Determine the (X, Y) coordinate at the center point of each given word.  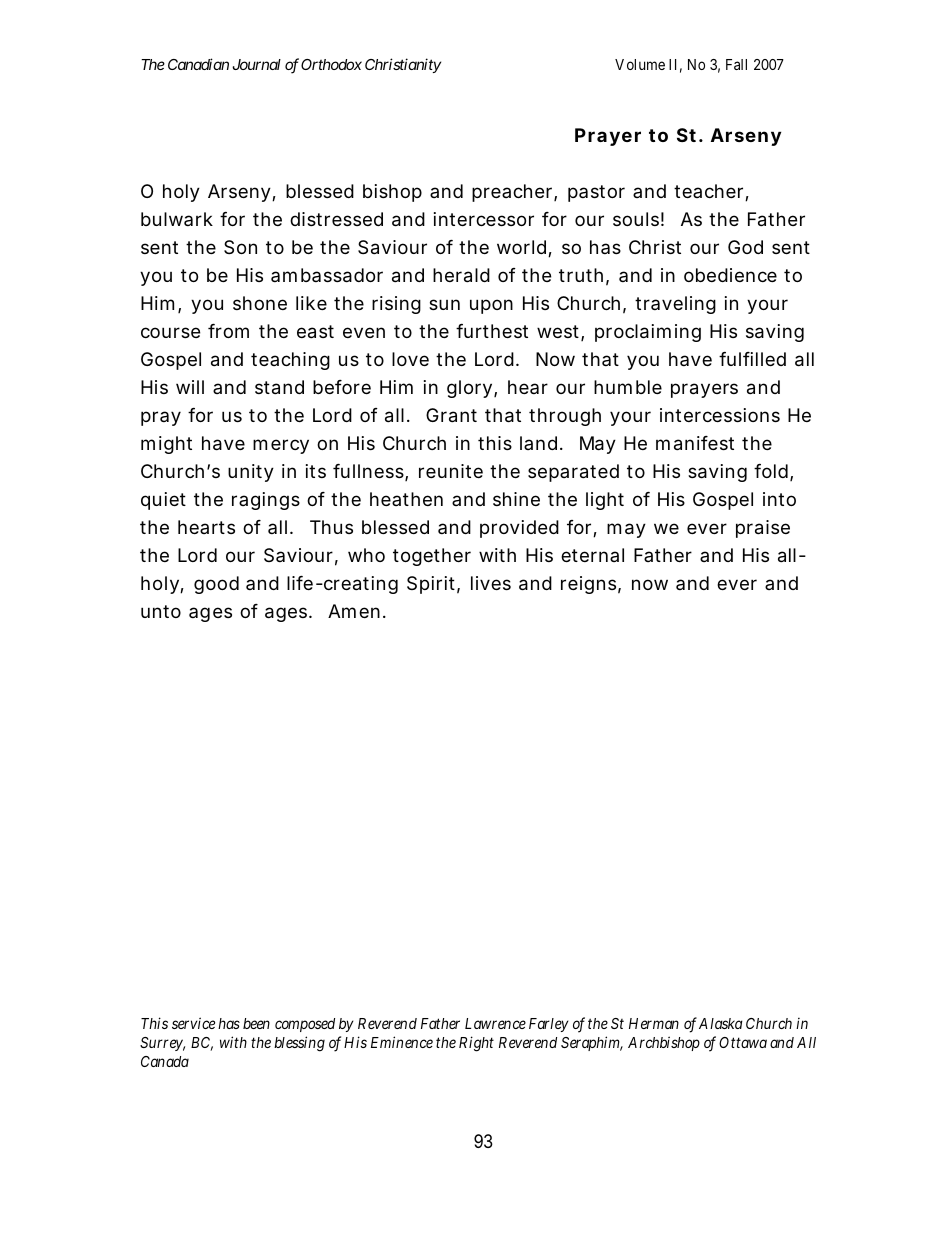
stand (279, 387)
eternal (592, 555)
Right (476, 1044)
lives (491, 583)
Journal (256, 64)
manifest (695, 443)
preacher (513, 193)
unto (161, 611)
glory (469, 389)
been (256, 1023)
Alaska (721, 1023)
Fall (736, 64)
